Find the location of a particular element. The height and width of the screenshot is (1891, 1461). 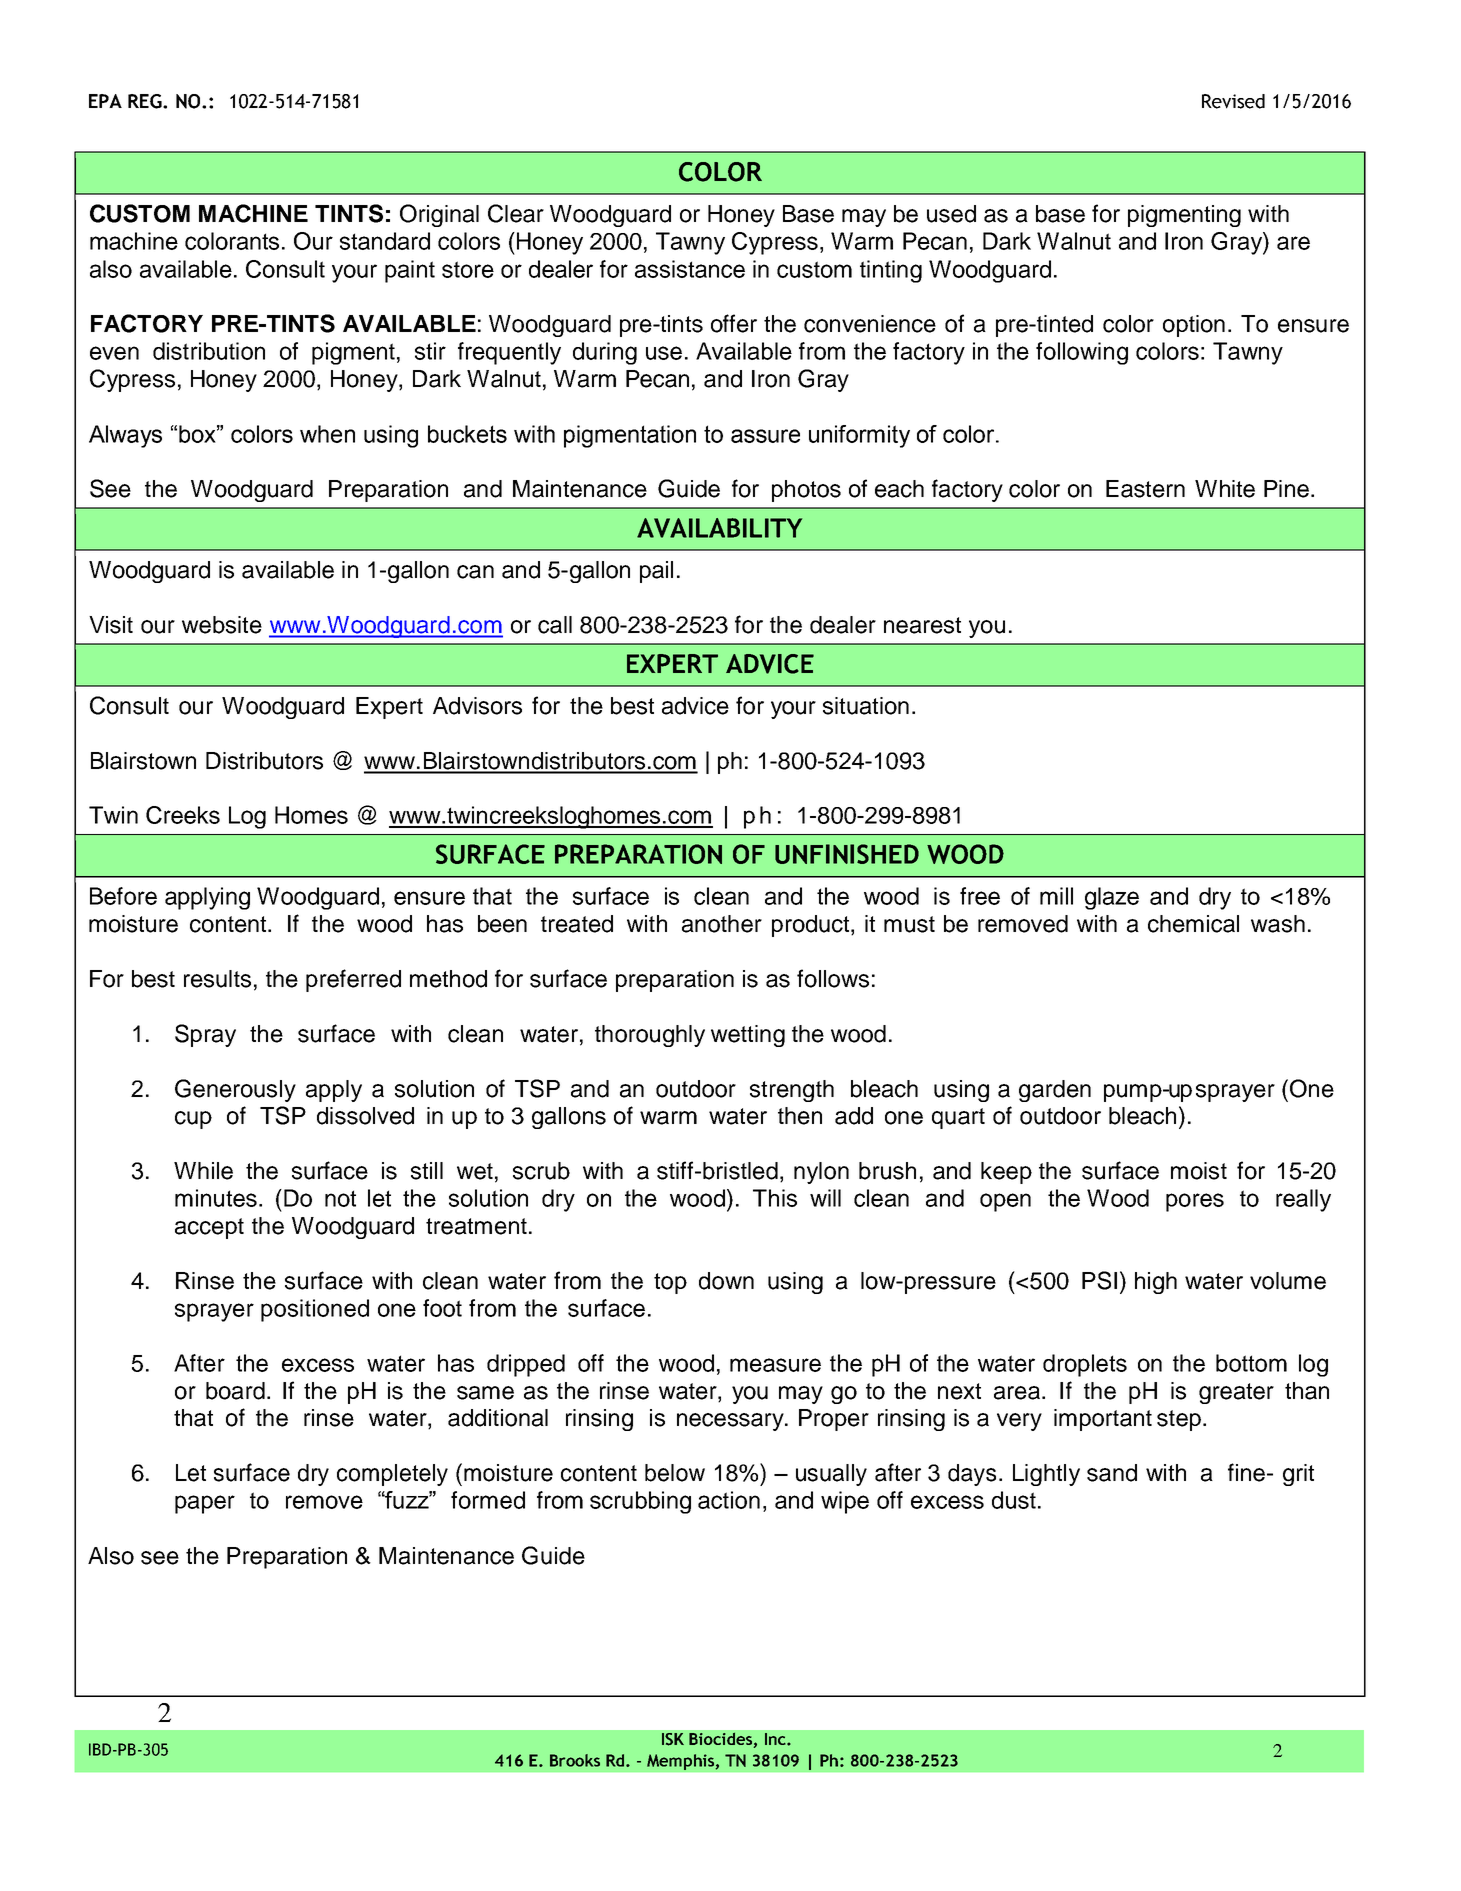

board is located at coordinates (235, 1391).
